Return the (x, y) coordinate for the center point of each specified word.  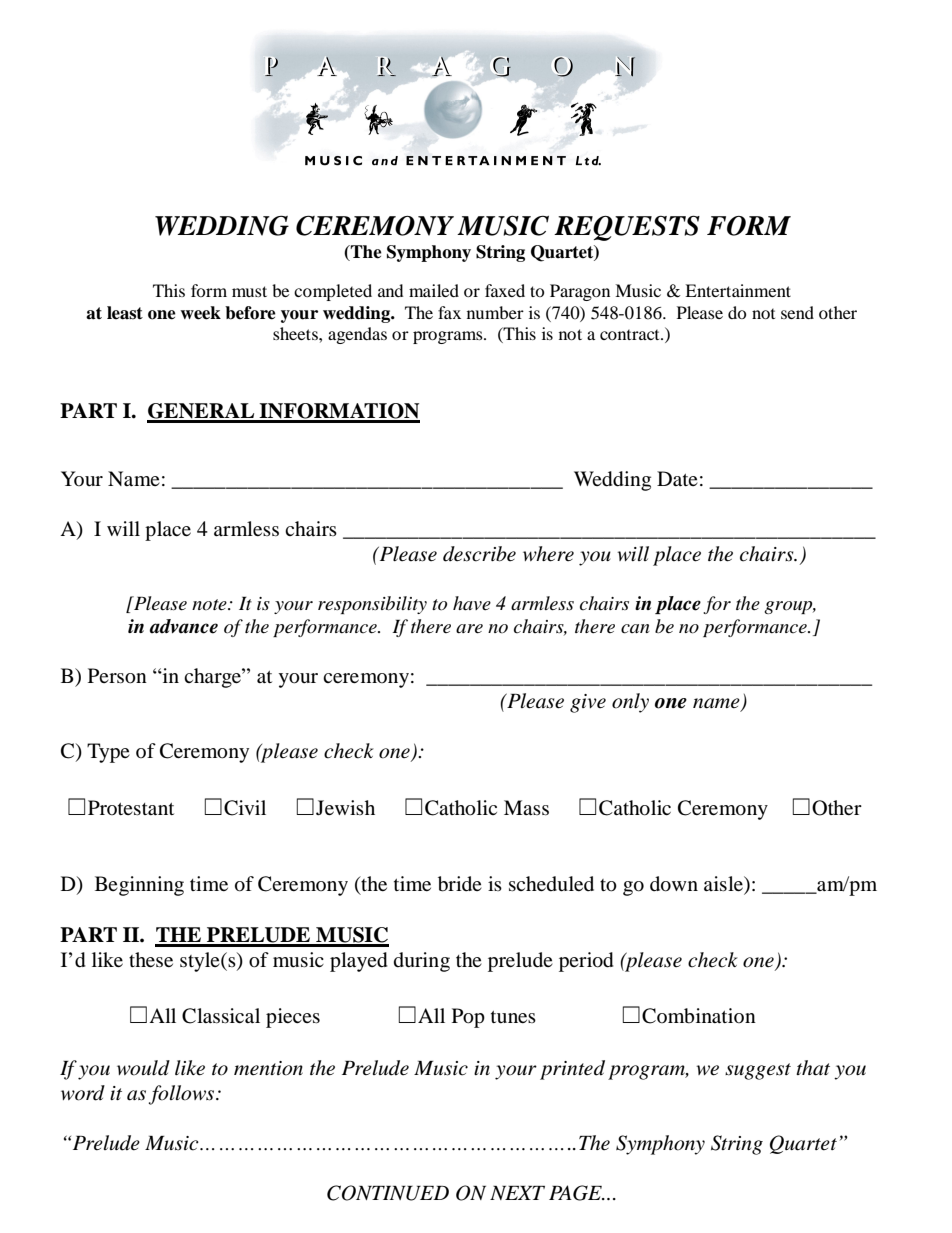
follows (181, 1095)
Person (117, 676)
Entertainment (738, 290)
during (422, 962)
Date (677, 478)
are (469, 629)
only (630, 703)
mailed (434, 290)
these (151, 959)
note (210, 605)
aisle (724, 885)
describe (479, 554)
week (200, 313)
